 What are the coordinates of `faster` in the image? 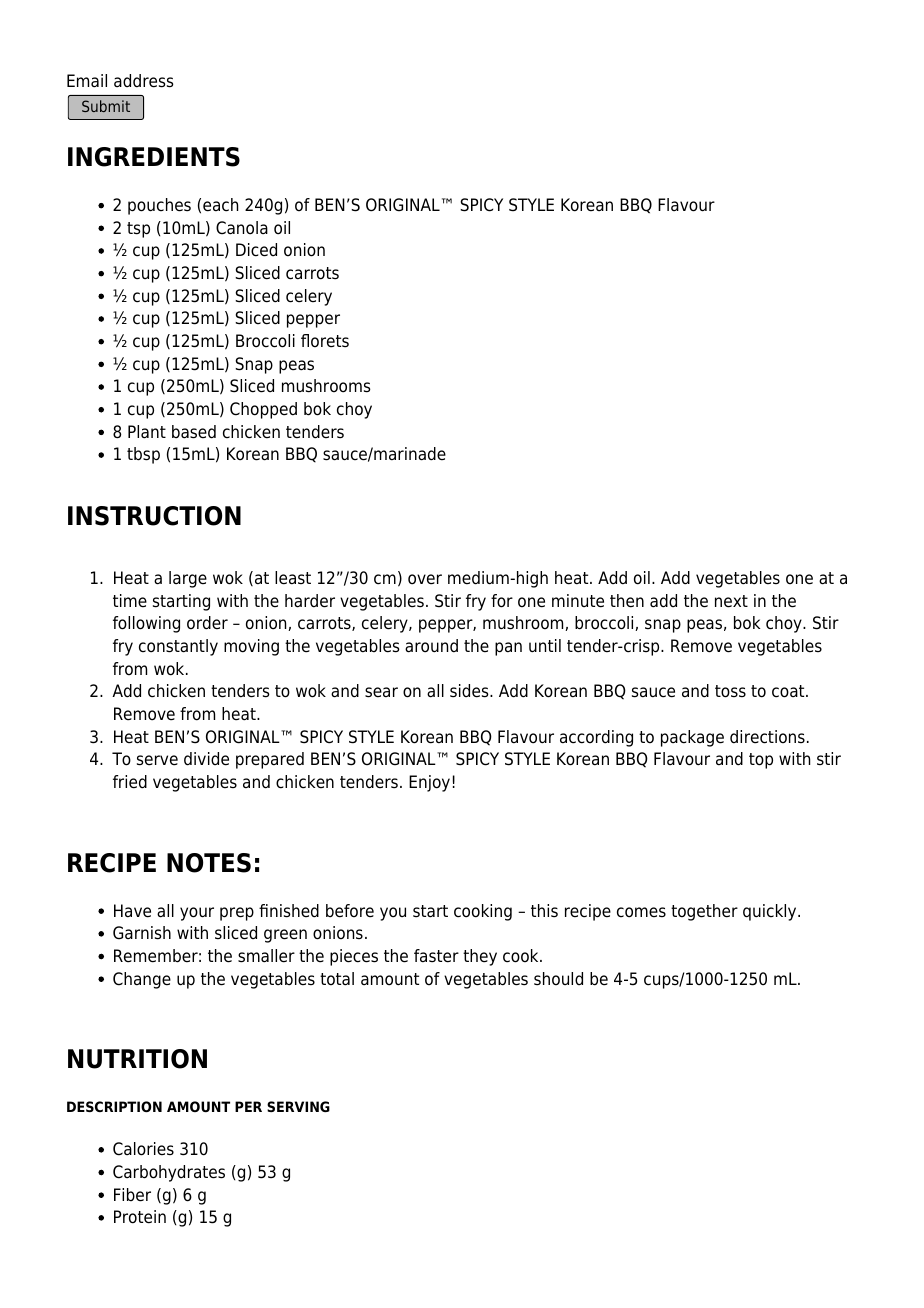 It's located at (436, 956).
